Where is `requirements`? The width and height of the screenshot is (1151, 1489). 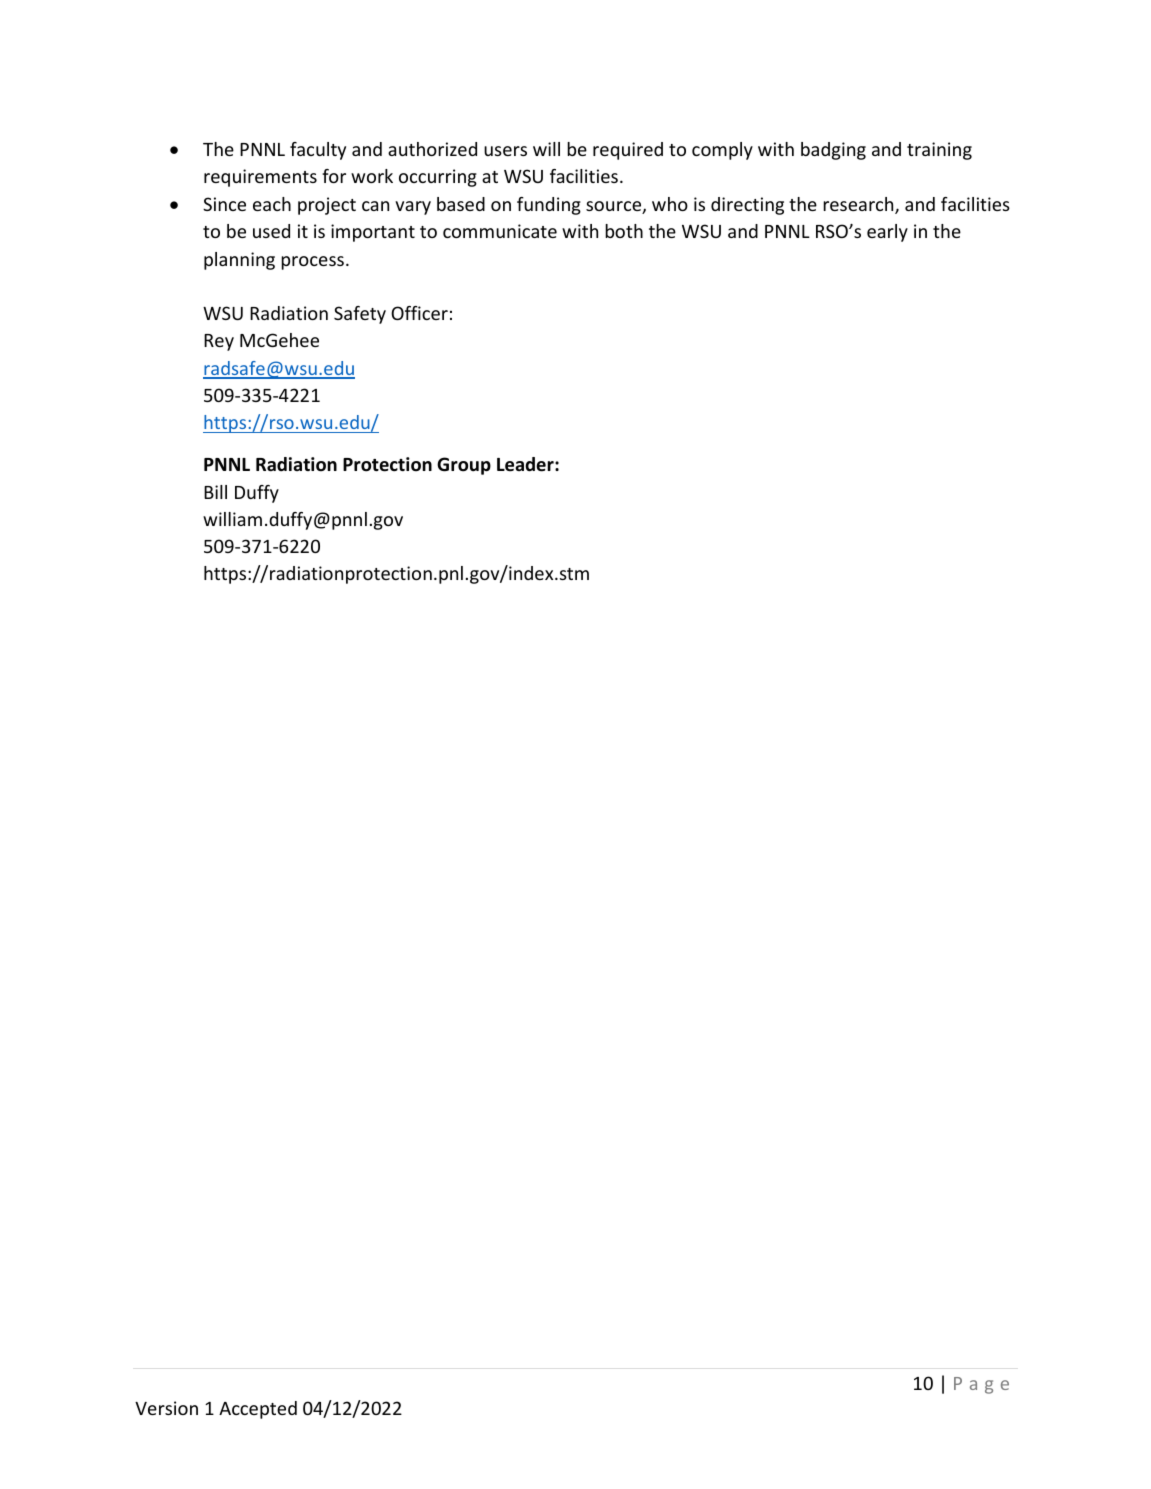
requirements is located at coordinates (260, 178).
